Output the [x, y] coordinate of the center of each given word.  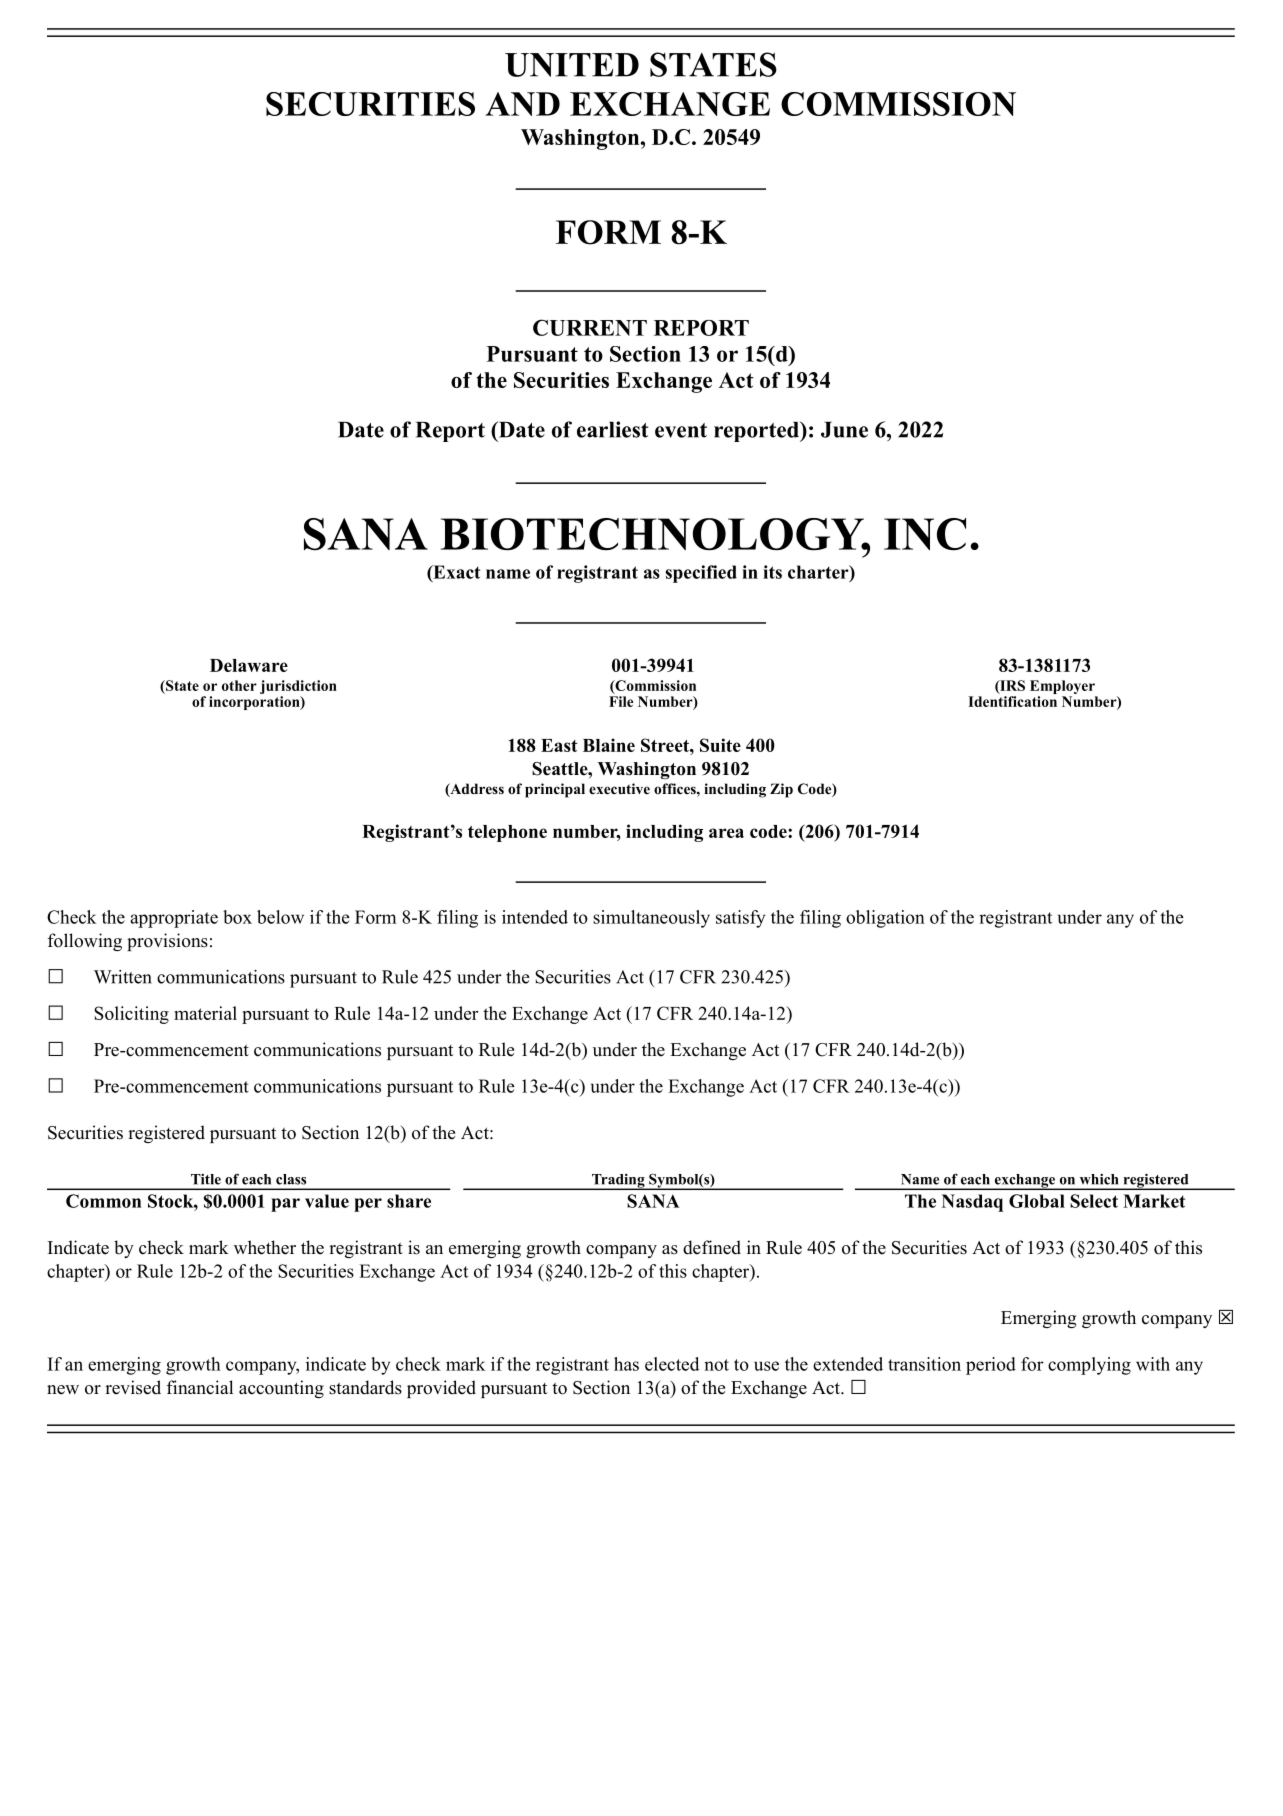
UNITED [572, 65]
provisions [167, 942]
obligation [885, 919]
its [772, 572]
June [844, 430]
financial [200, 1387]
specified [701, 574]
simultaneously [651, 919]
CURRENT [590, 327]
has [626, 1364]
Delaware [249, 665]
